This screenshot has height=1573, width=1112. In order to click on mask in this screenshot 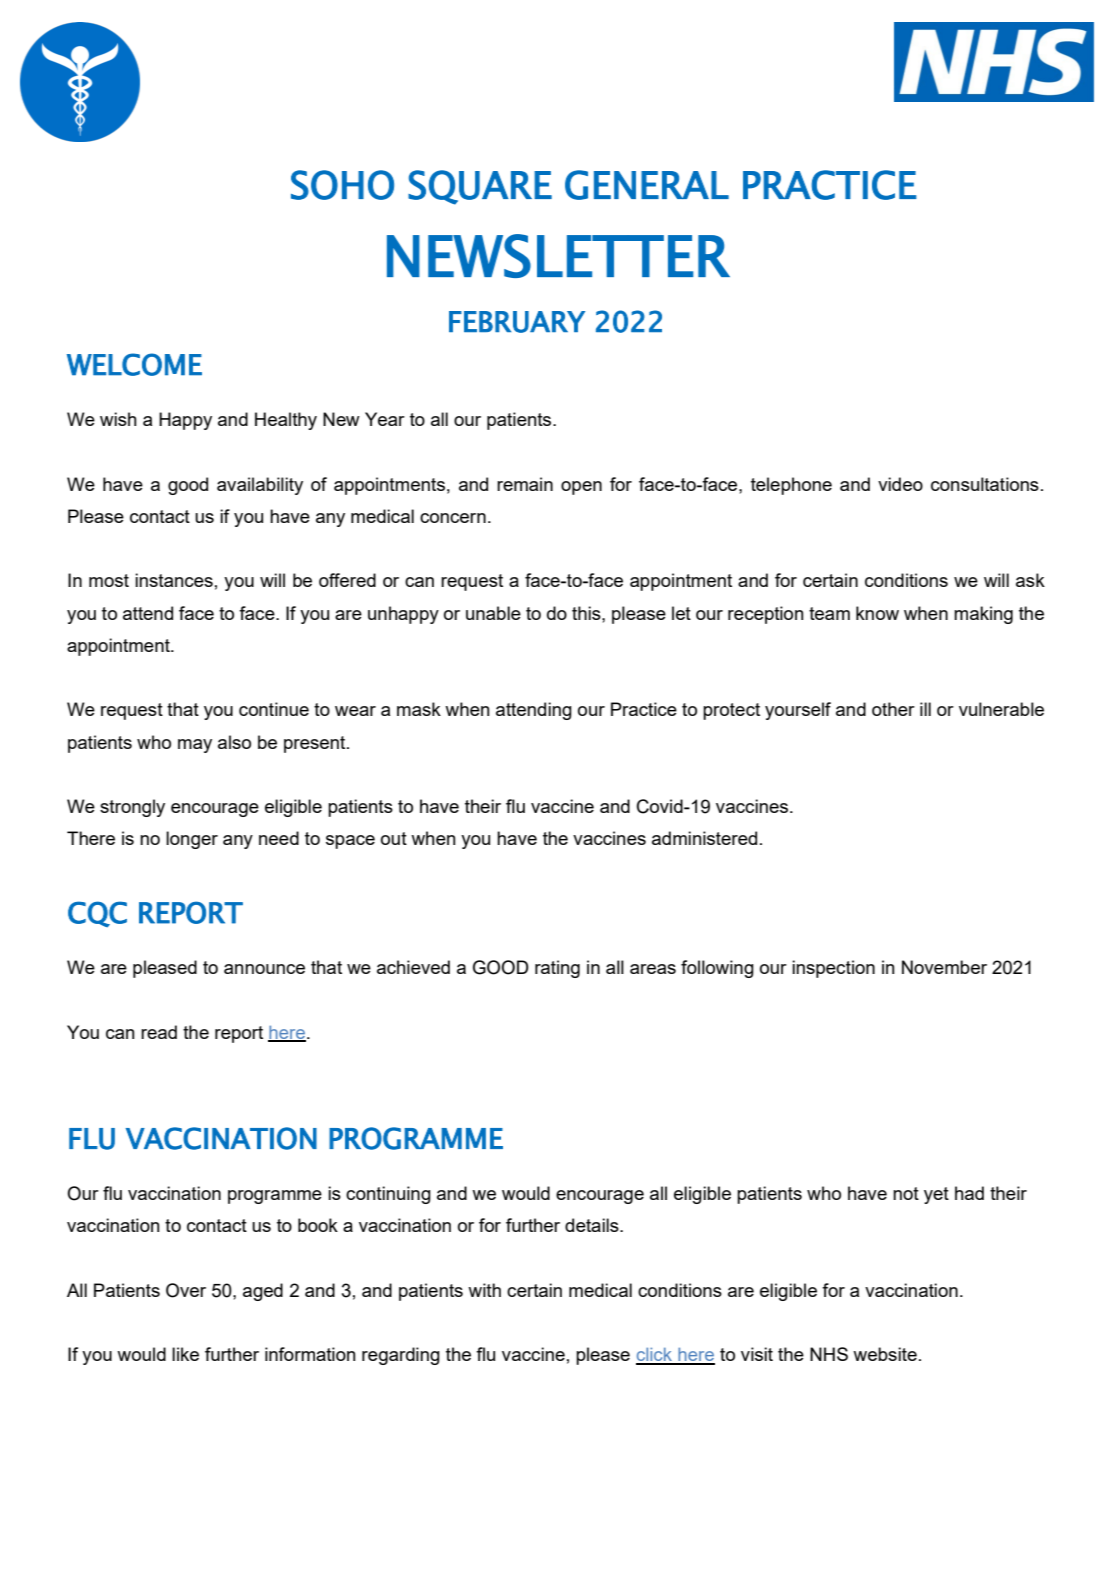, I will do `click(419, 709)`.
